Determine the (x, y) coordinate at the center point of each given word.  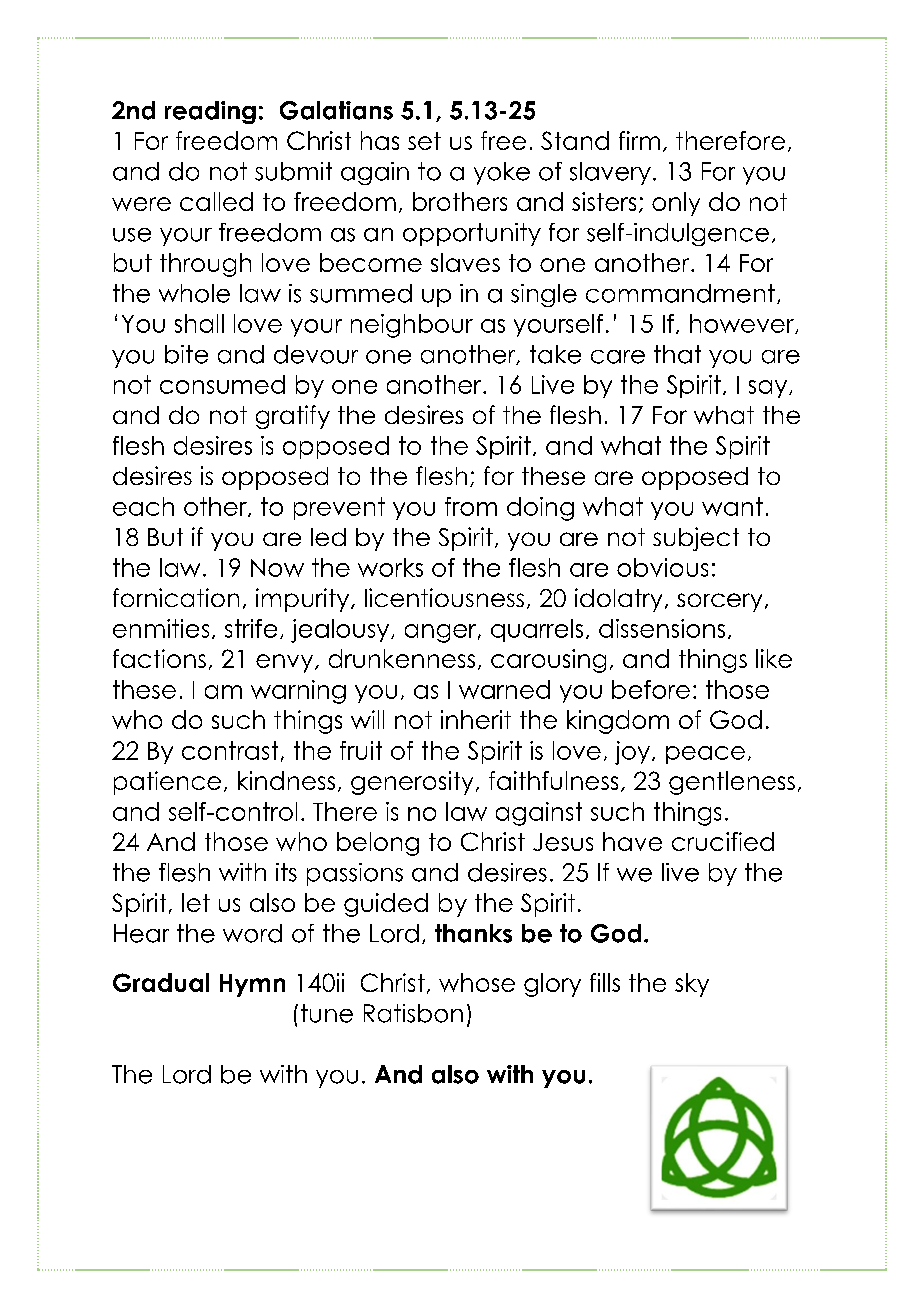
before (651, 689)
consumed (222, 384)
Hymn (252, 985)
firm (639, 140)
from (471, 506)
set (424, 141)
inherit (476, 719)
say (769, 389)
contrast (230, 750)
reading (210, 112)
